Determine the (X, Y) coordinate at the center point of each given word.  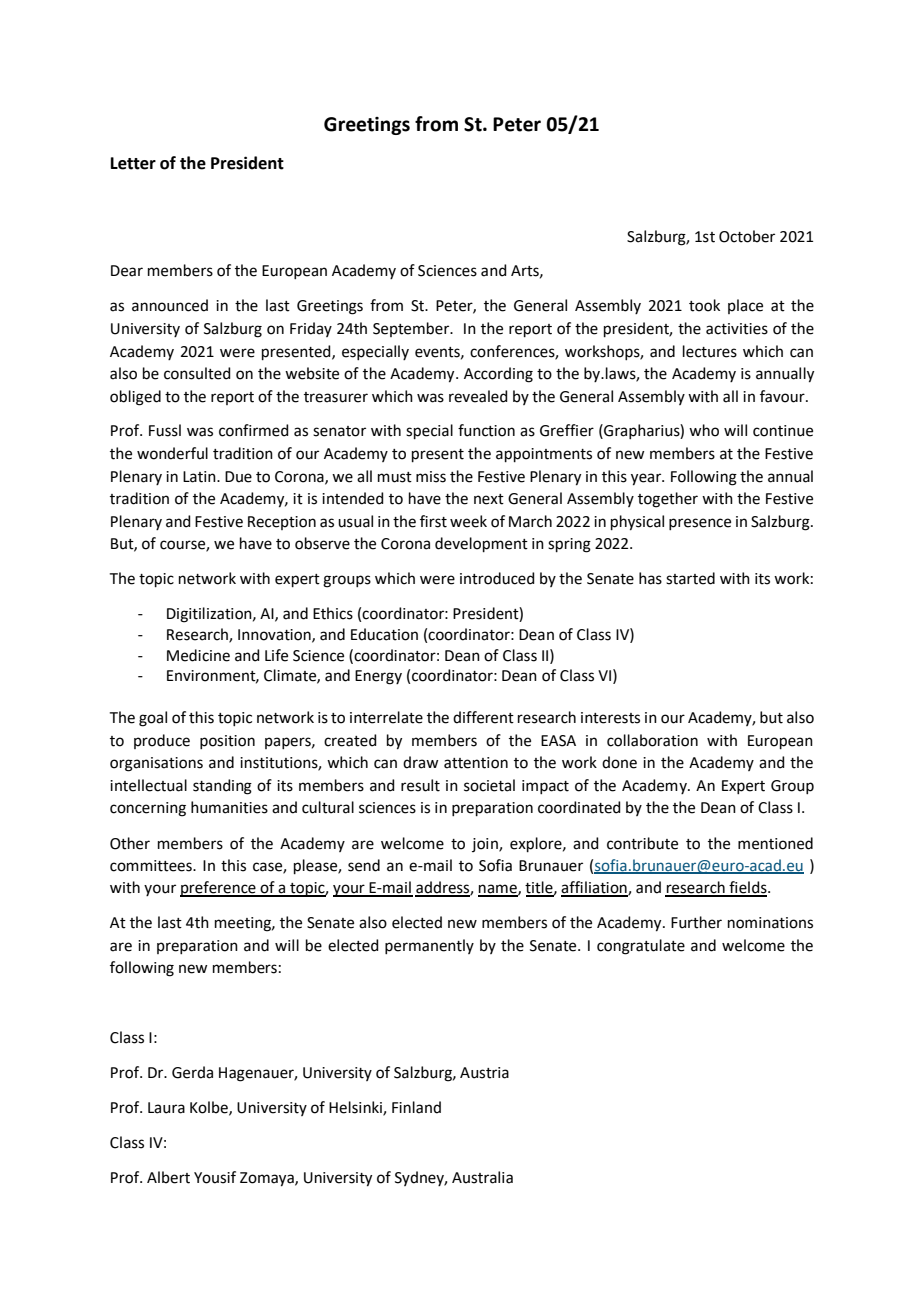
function (486, 430)
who (704, 430)
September (412, 329)
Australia (482, 1177)
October (747, 236)
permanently (429, 946)
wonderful (172, 453)
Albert (168, 1177)
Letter (133, 163)
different (483, 717)
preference (219, 889)
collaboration (652, 740)
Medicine (198, 655)
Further (696, 922)
